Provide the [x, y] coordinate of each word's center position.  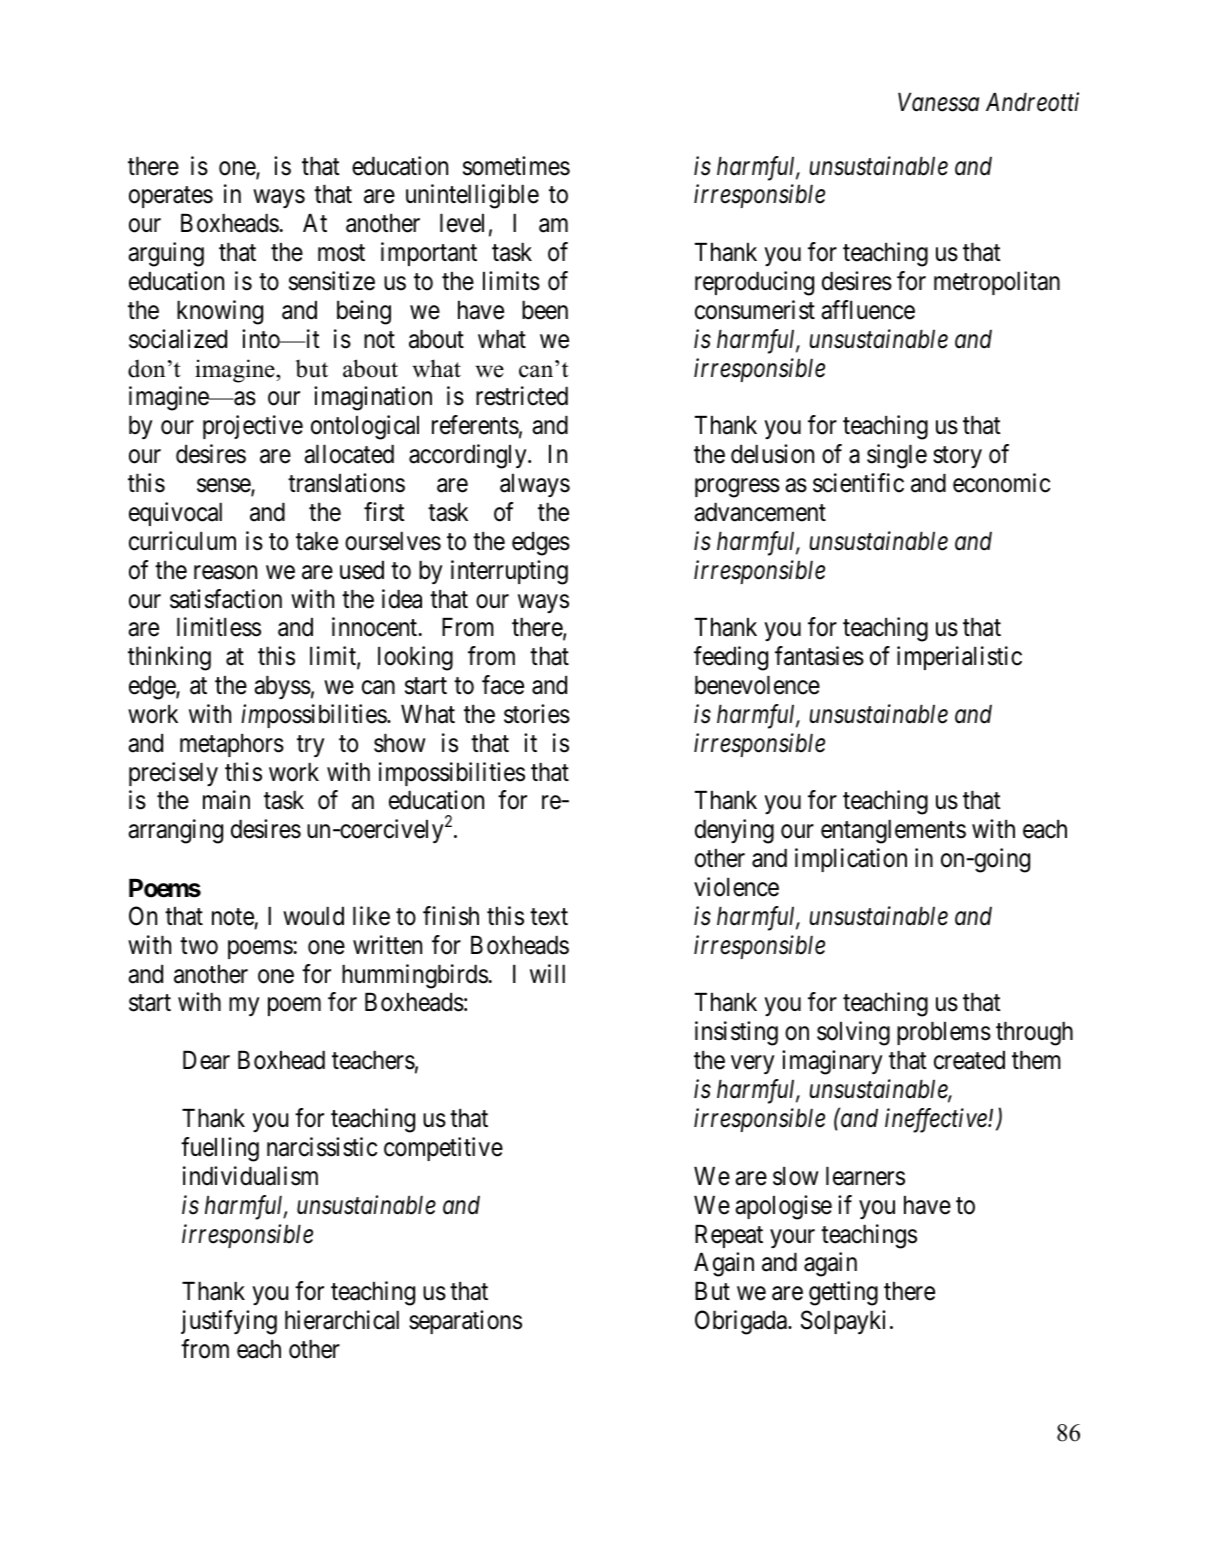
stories [537, 714]
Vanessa [938, 102]
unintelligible [472, 196]
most [341, 253]
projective [253, 427]
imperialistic [959, 658]
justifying [229, 1322]
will [547, 973]
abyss [282, 687]
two [199, 946]
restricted [522, 396]
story [957, 457]
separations [465, 1322]
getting [843, 1293]
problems [944, 1033]
